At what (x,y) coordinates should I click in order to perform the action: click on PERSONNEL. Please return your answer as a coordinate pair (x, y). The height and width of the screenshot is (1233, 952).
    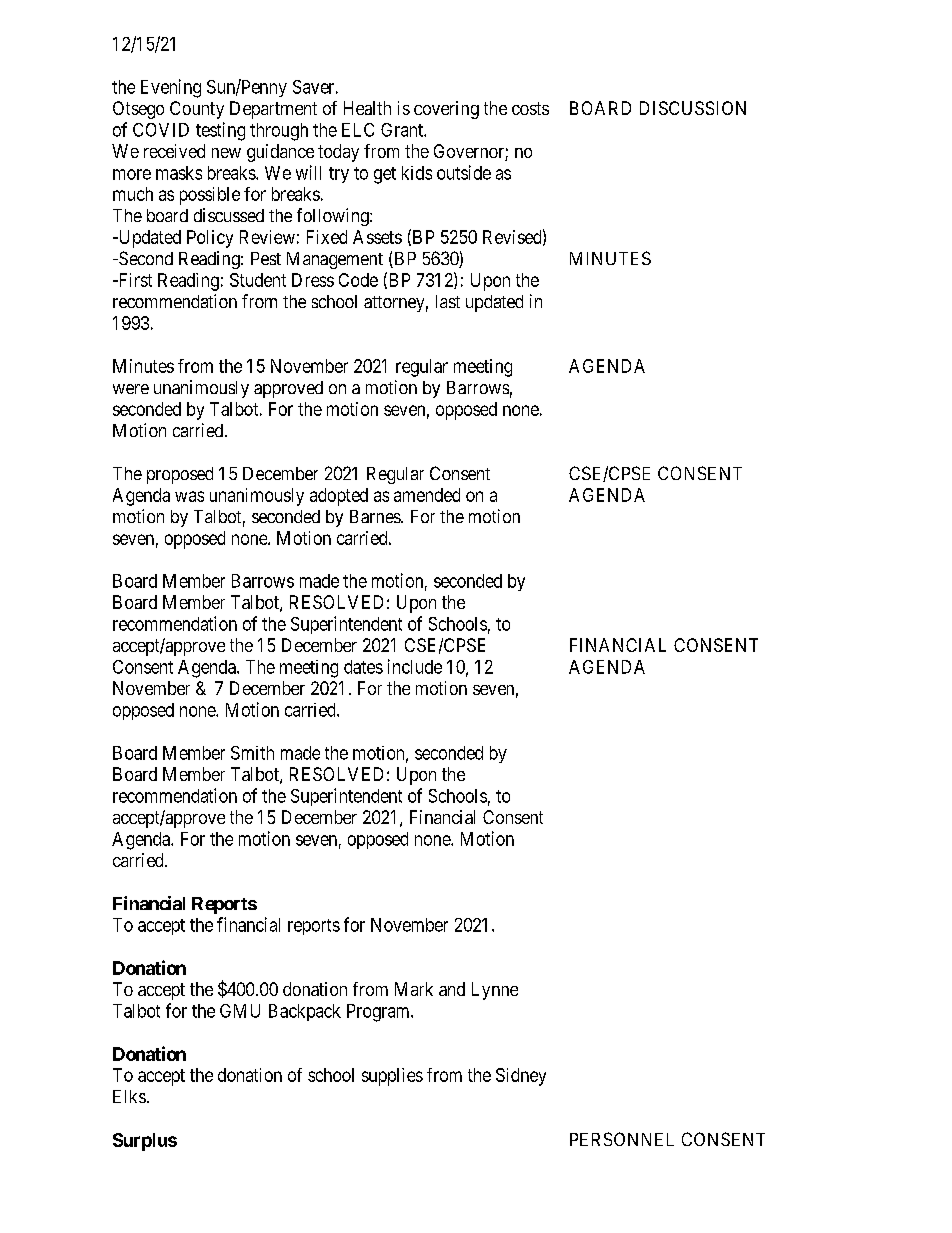
    Looking at the image, I should click on (622, 1139).
